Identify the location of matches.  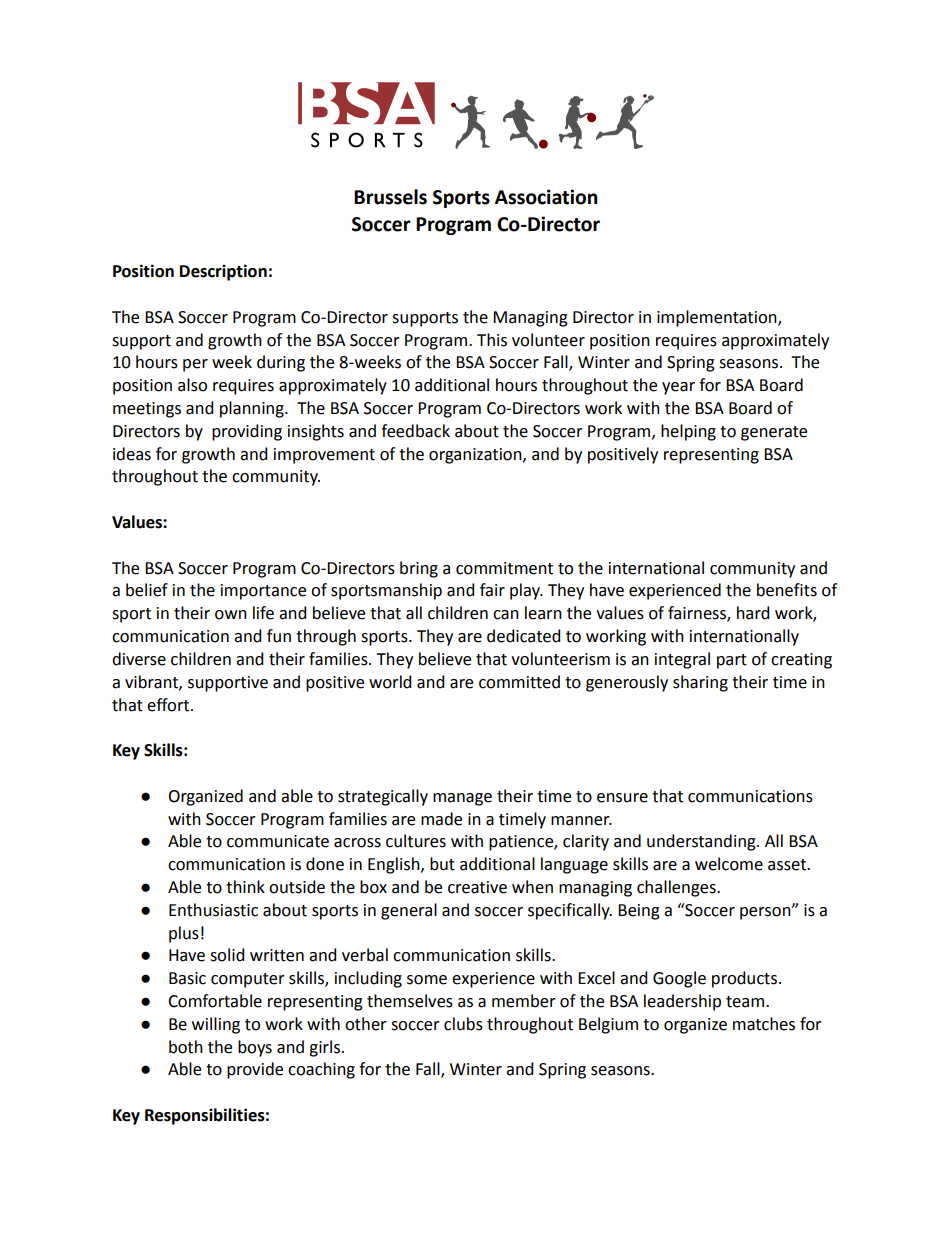
(764, 1024).
